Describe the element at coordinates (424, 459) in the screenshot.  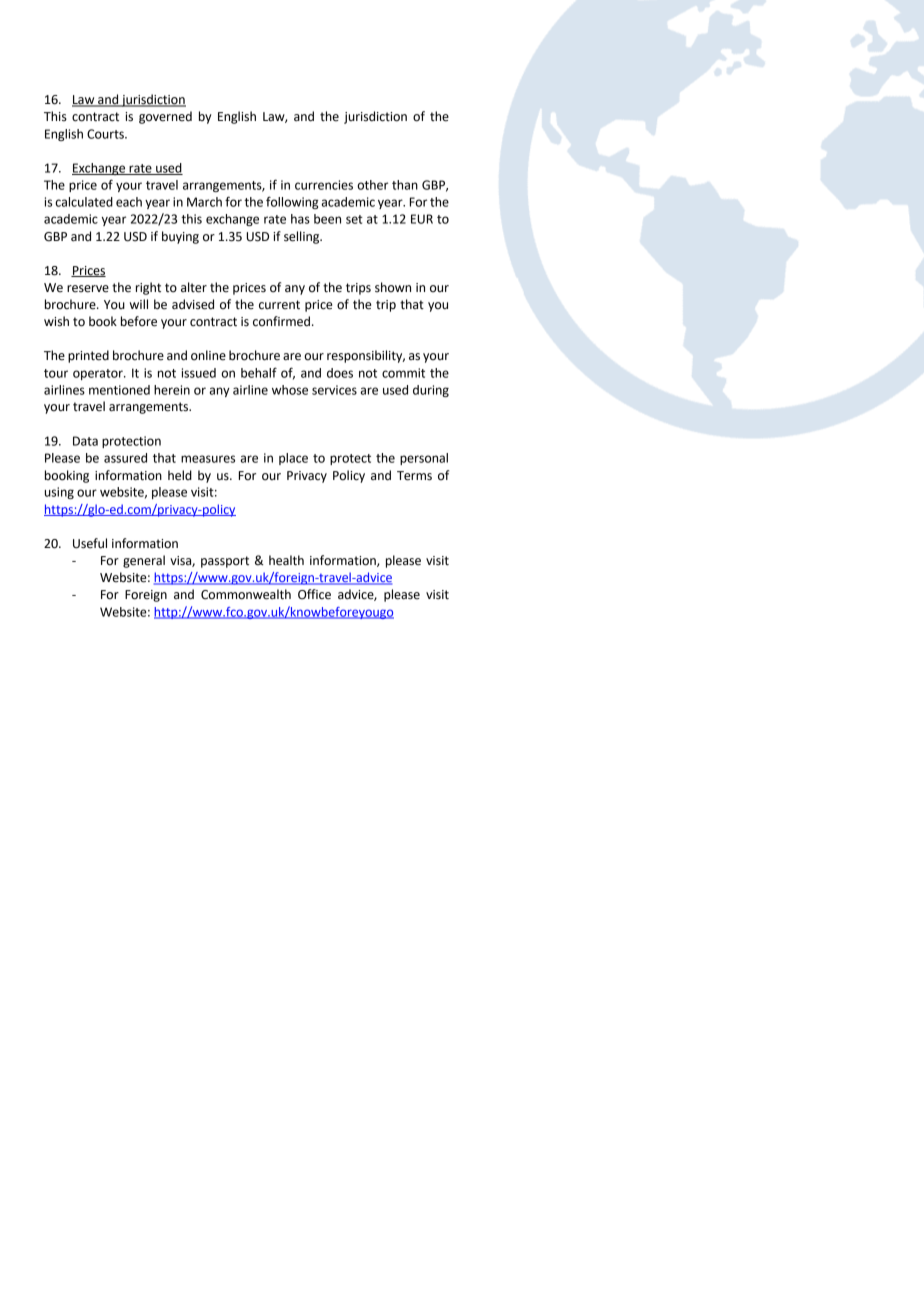
I see `personal` at that location.
